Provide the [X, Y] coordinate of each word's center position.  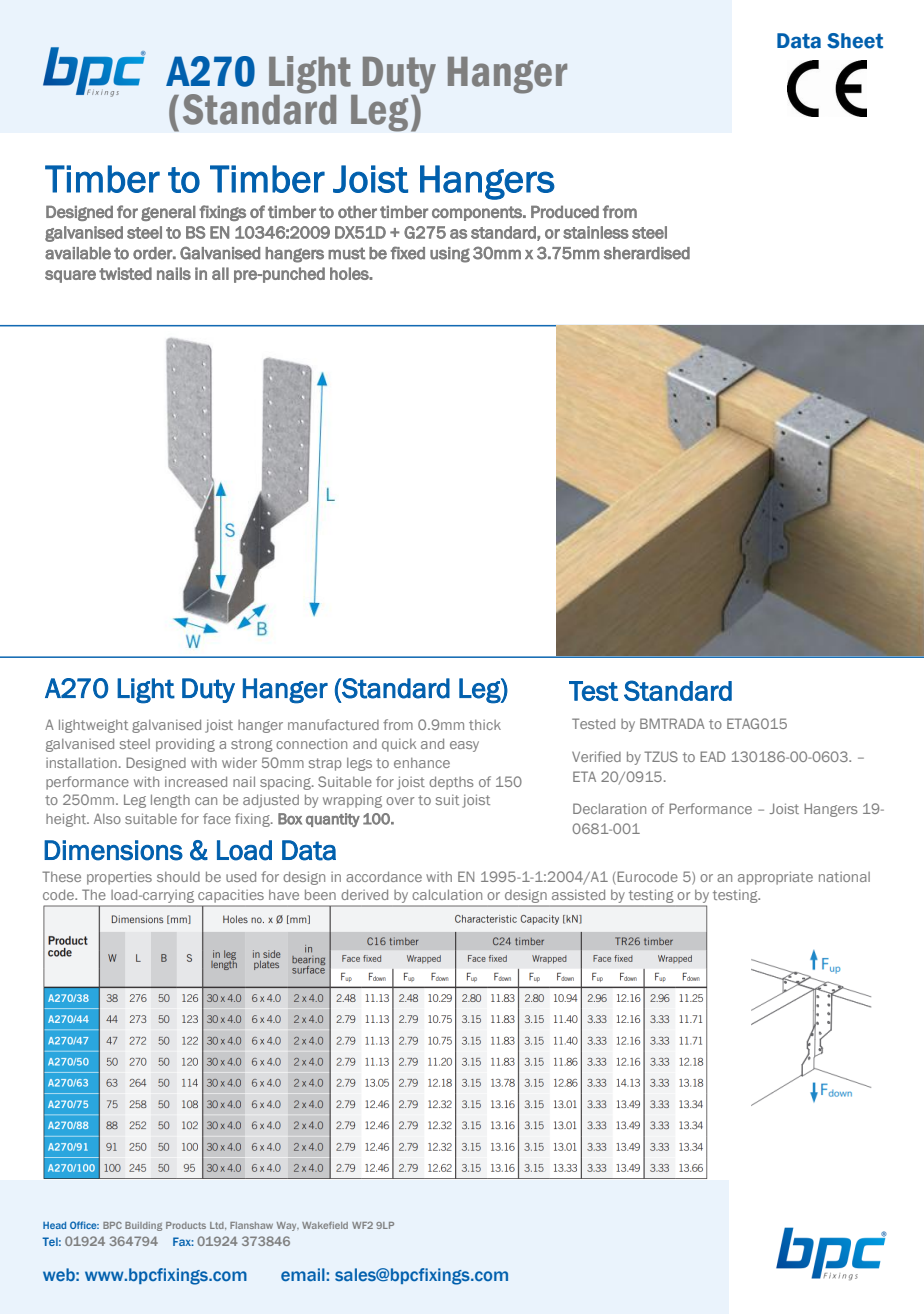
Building [143, 1226]
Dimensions [113, 850]
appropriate [775, 878]
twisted [125, 273]
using [450, 255]
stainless [596, 232]
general [168, 213]
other [357, 211]
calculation [447, 894]
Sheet [855, 41]
